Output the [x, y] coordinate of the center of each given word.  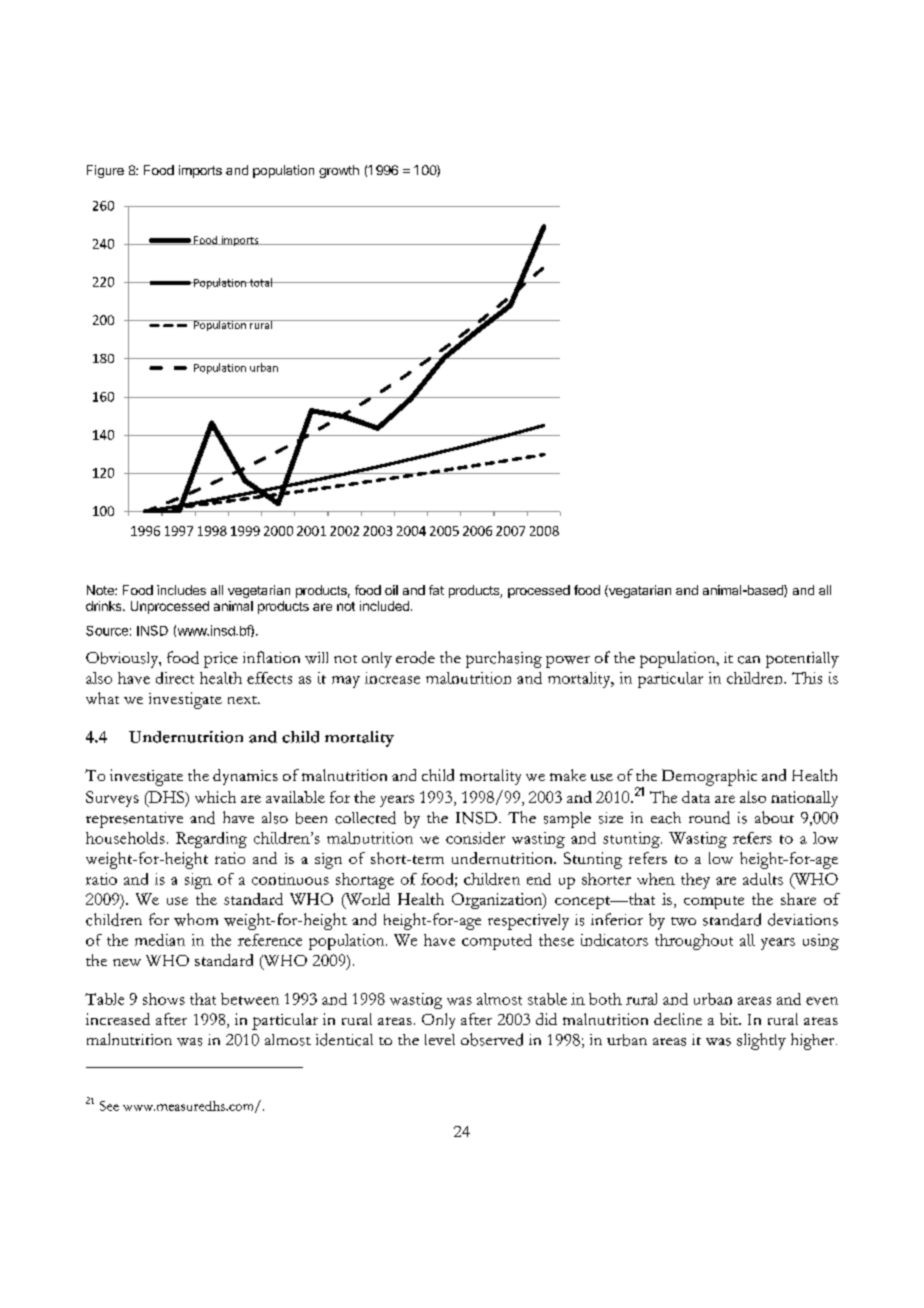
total [260, 282]
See [109, 1106]
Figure [105, 171]
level [440, 1039]
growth [339, 171]
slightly [761, 1041]
